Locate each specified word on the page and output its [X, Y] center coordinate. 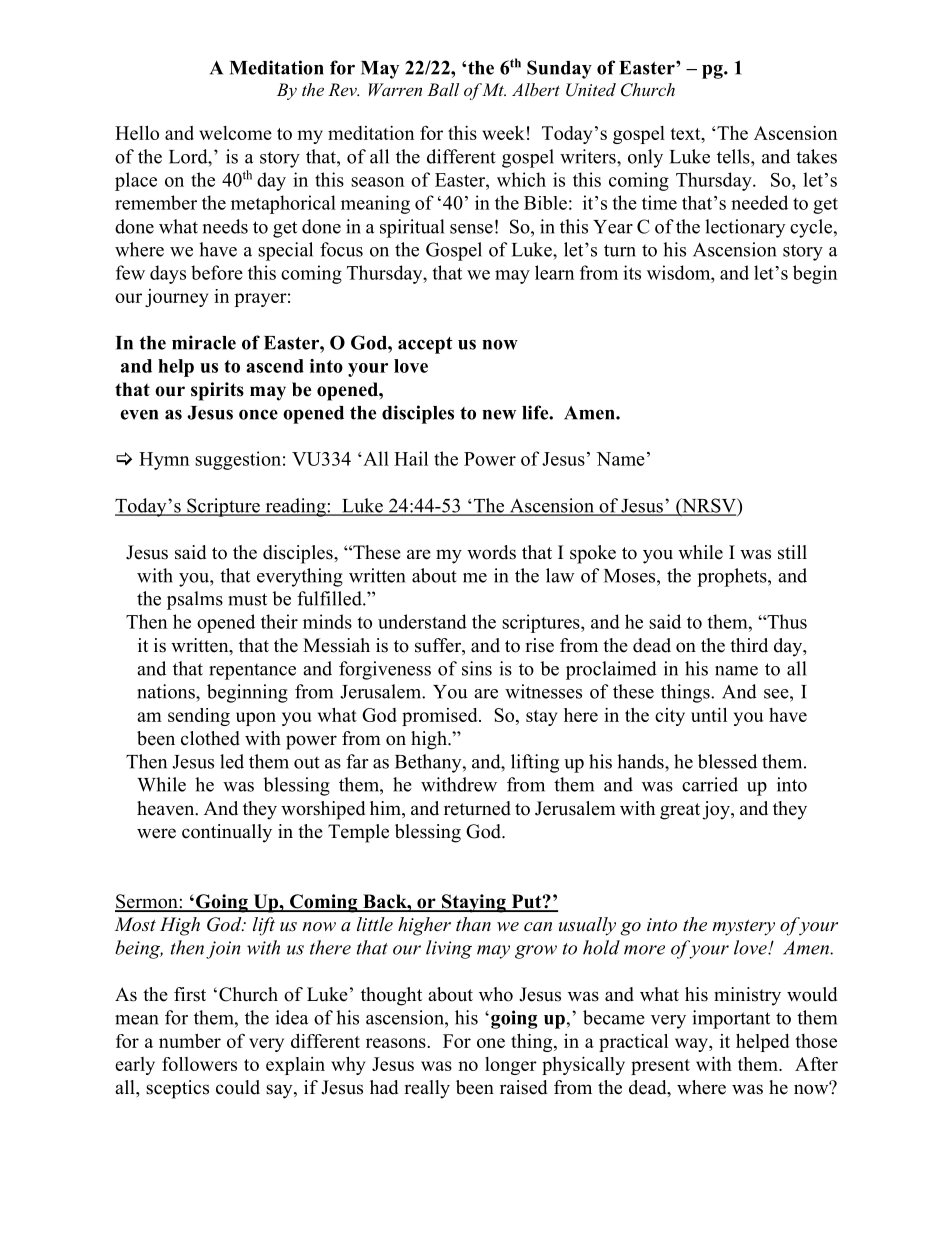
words [491, 552]
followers [199, 1064]
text [686, 134]
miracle [204, 342]
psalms [195, 600]
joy [717, 810]
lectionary [745, 228]
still [792, 552]
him [386, 808]
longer [511, 1066]
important [731, 1019]
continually [227, 833]
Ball [443, 89]
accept [425, 345]
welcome [235, 133]
